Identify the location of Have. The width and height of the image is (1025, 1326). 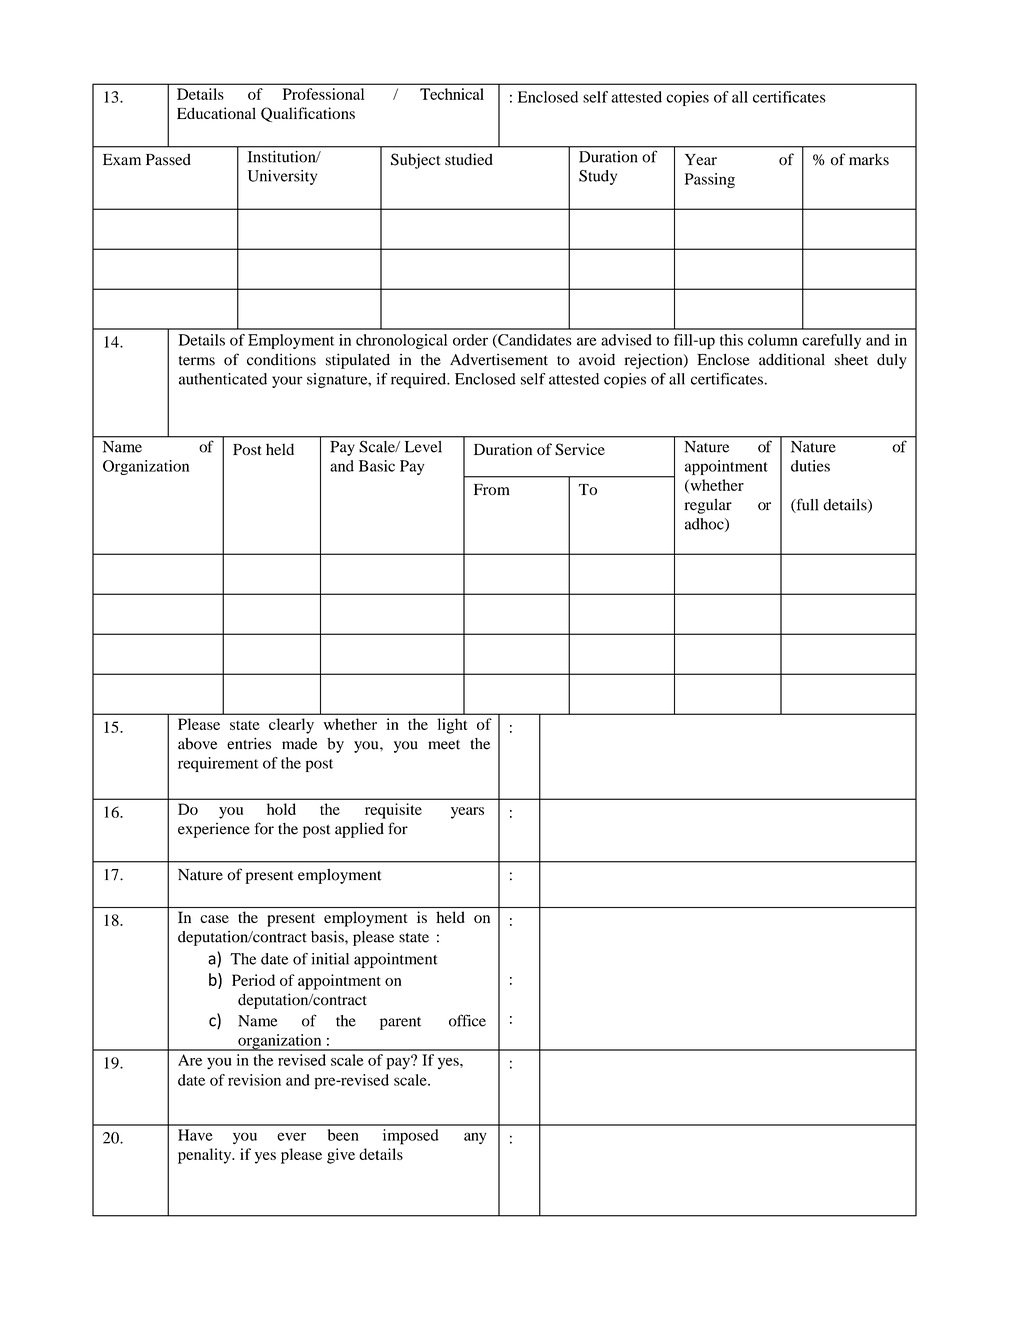
(195, 1135).
